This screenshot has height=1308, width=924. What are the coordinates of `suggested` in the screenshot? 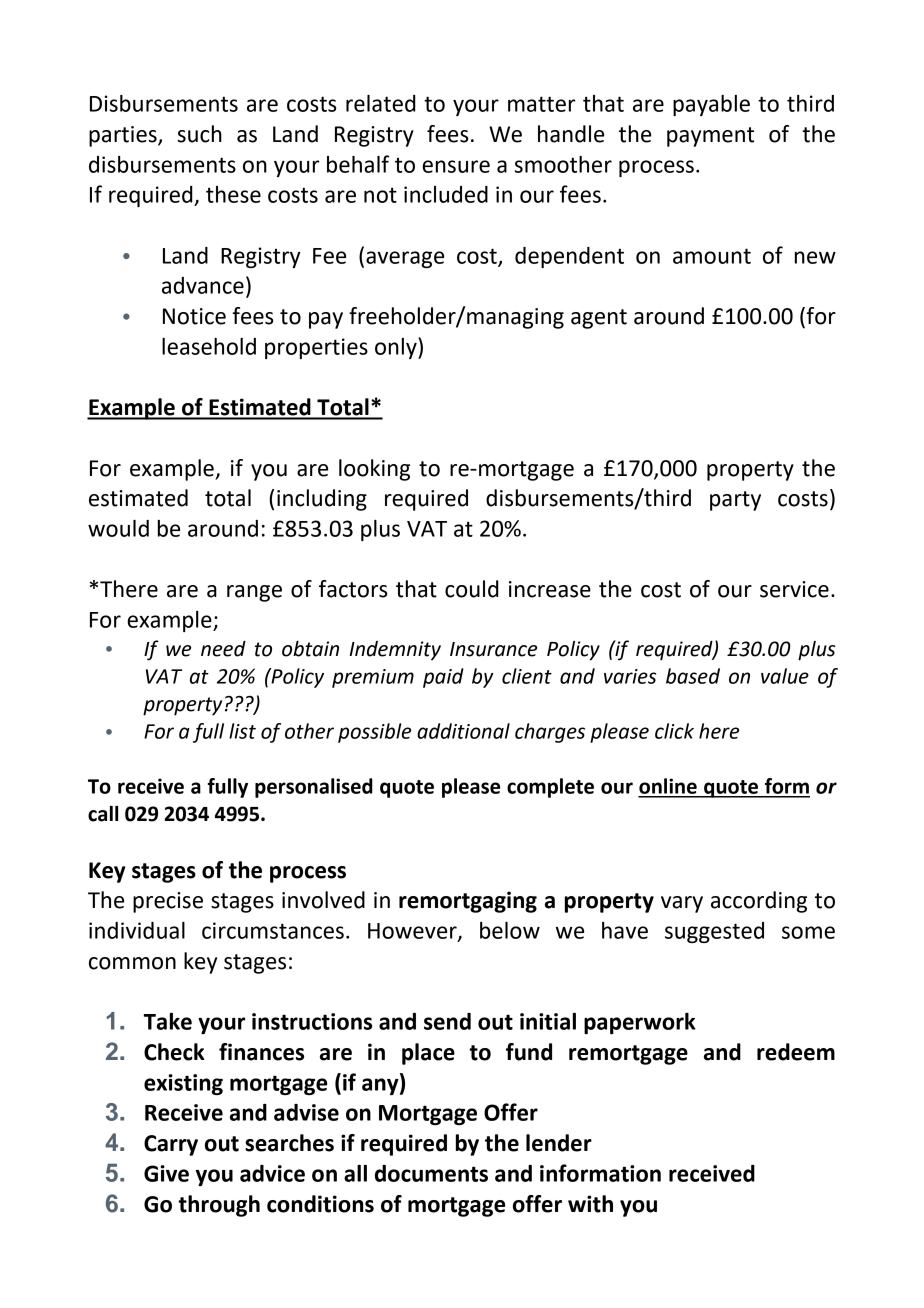 It's located at (714, 932).
